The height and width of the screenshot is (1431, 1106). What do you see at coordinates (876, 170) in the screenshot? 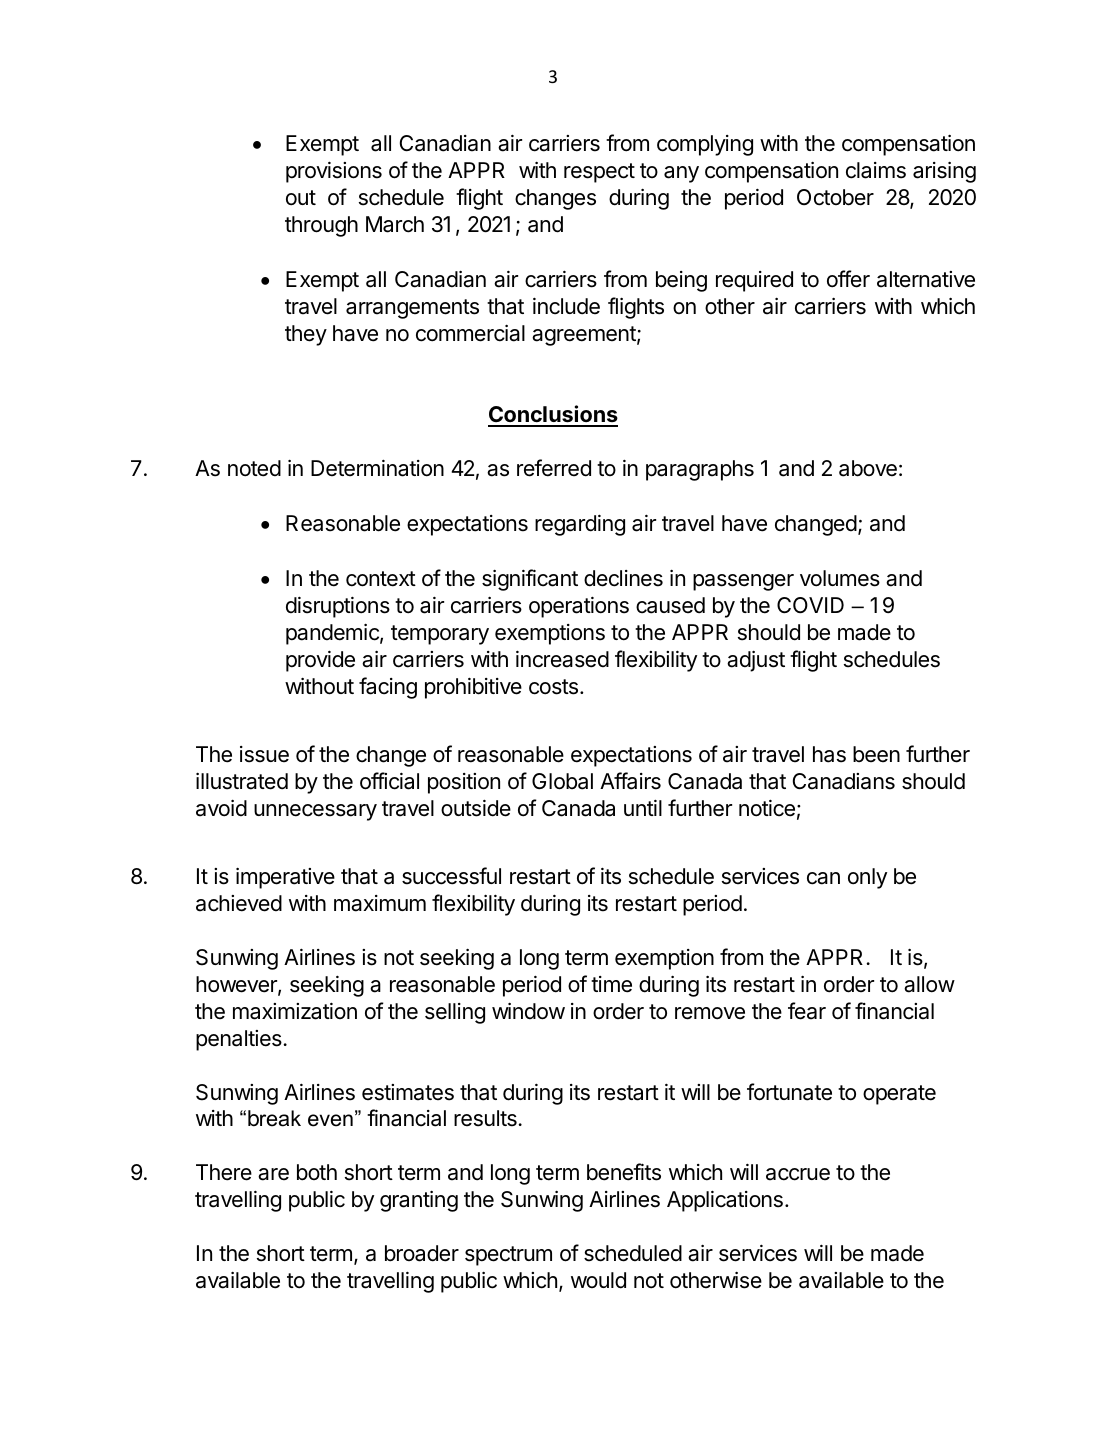
I see `claims` at bounding box center [876, 170].
